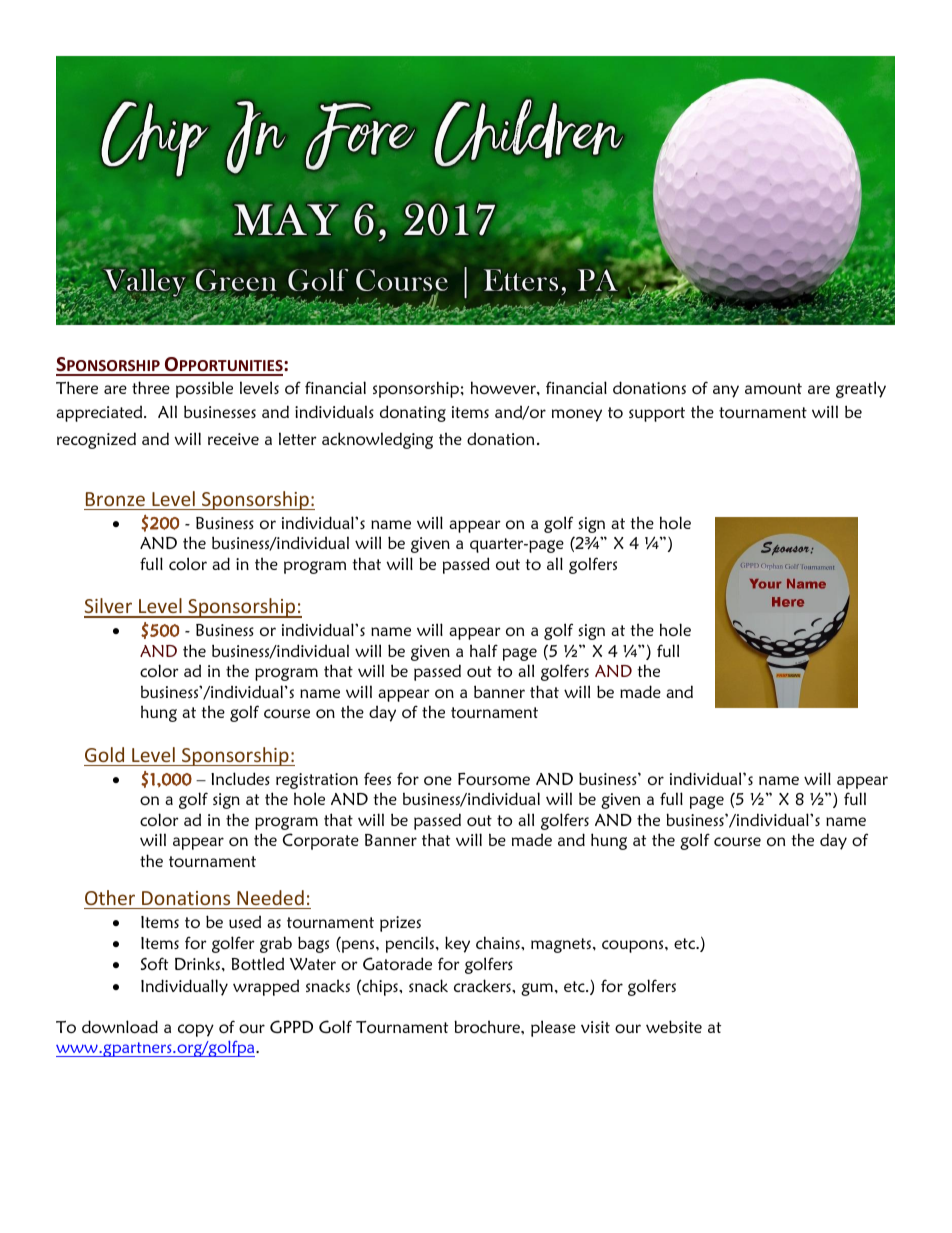 The image size is (952, 1233). I want to click on Bronze, so click(115, 499).
